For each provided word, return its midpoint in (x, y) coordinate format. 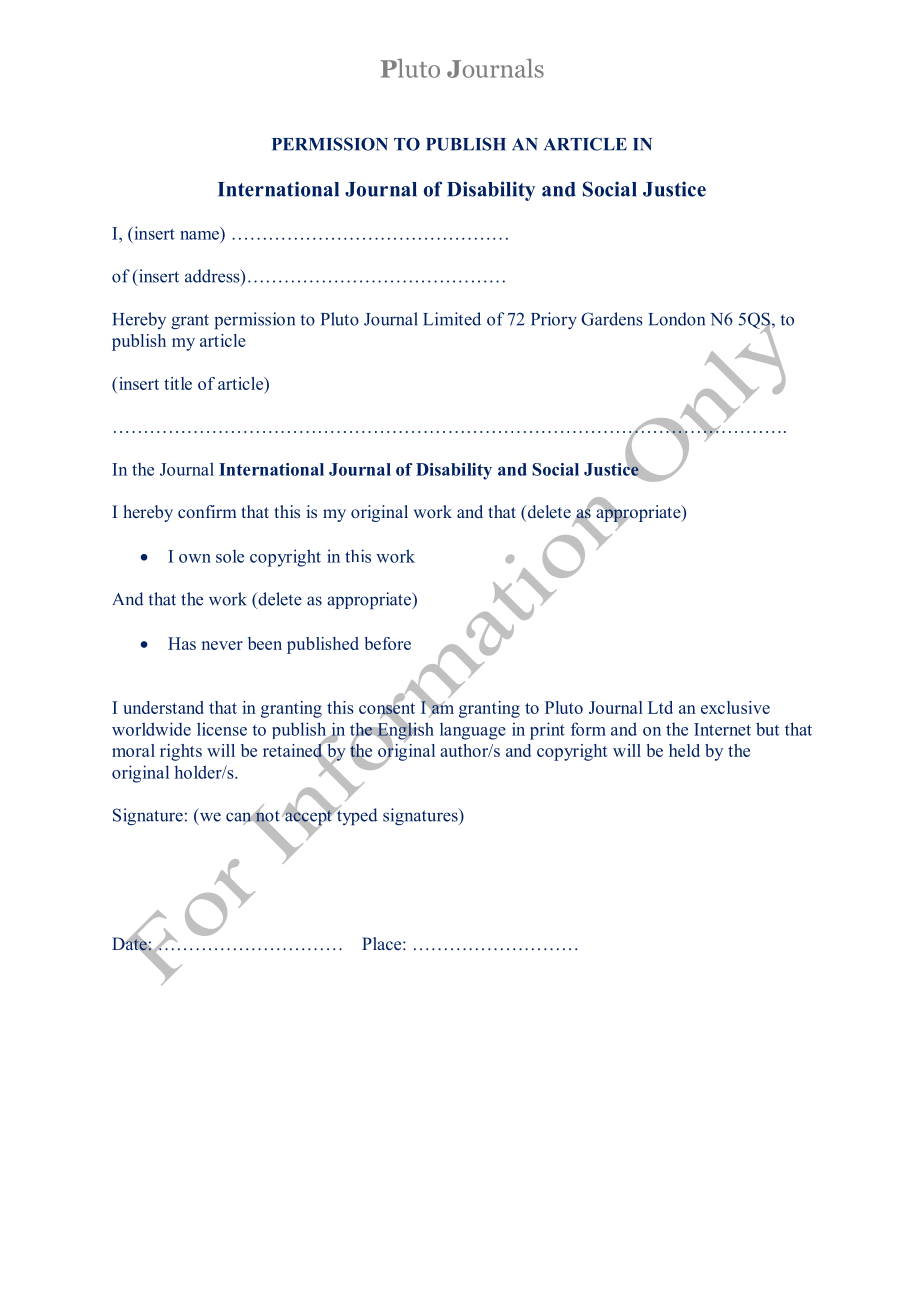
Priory (554, 320)
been (265, 643)
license (222, 729)
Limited (452, 319)
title (178, 383)
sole (230, 556)
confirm (207, 511)
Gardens (612, 319)
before (387, 643)
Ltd (660, 707)
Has (182, 643)
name (199, 235)
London (676, 319)
